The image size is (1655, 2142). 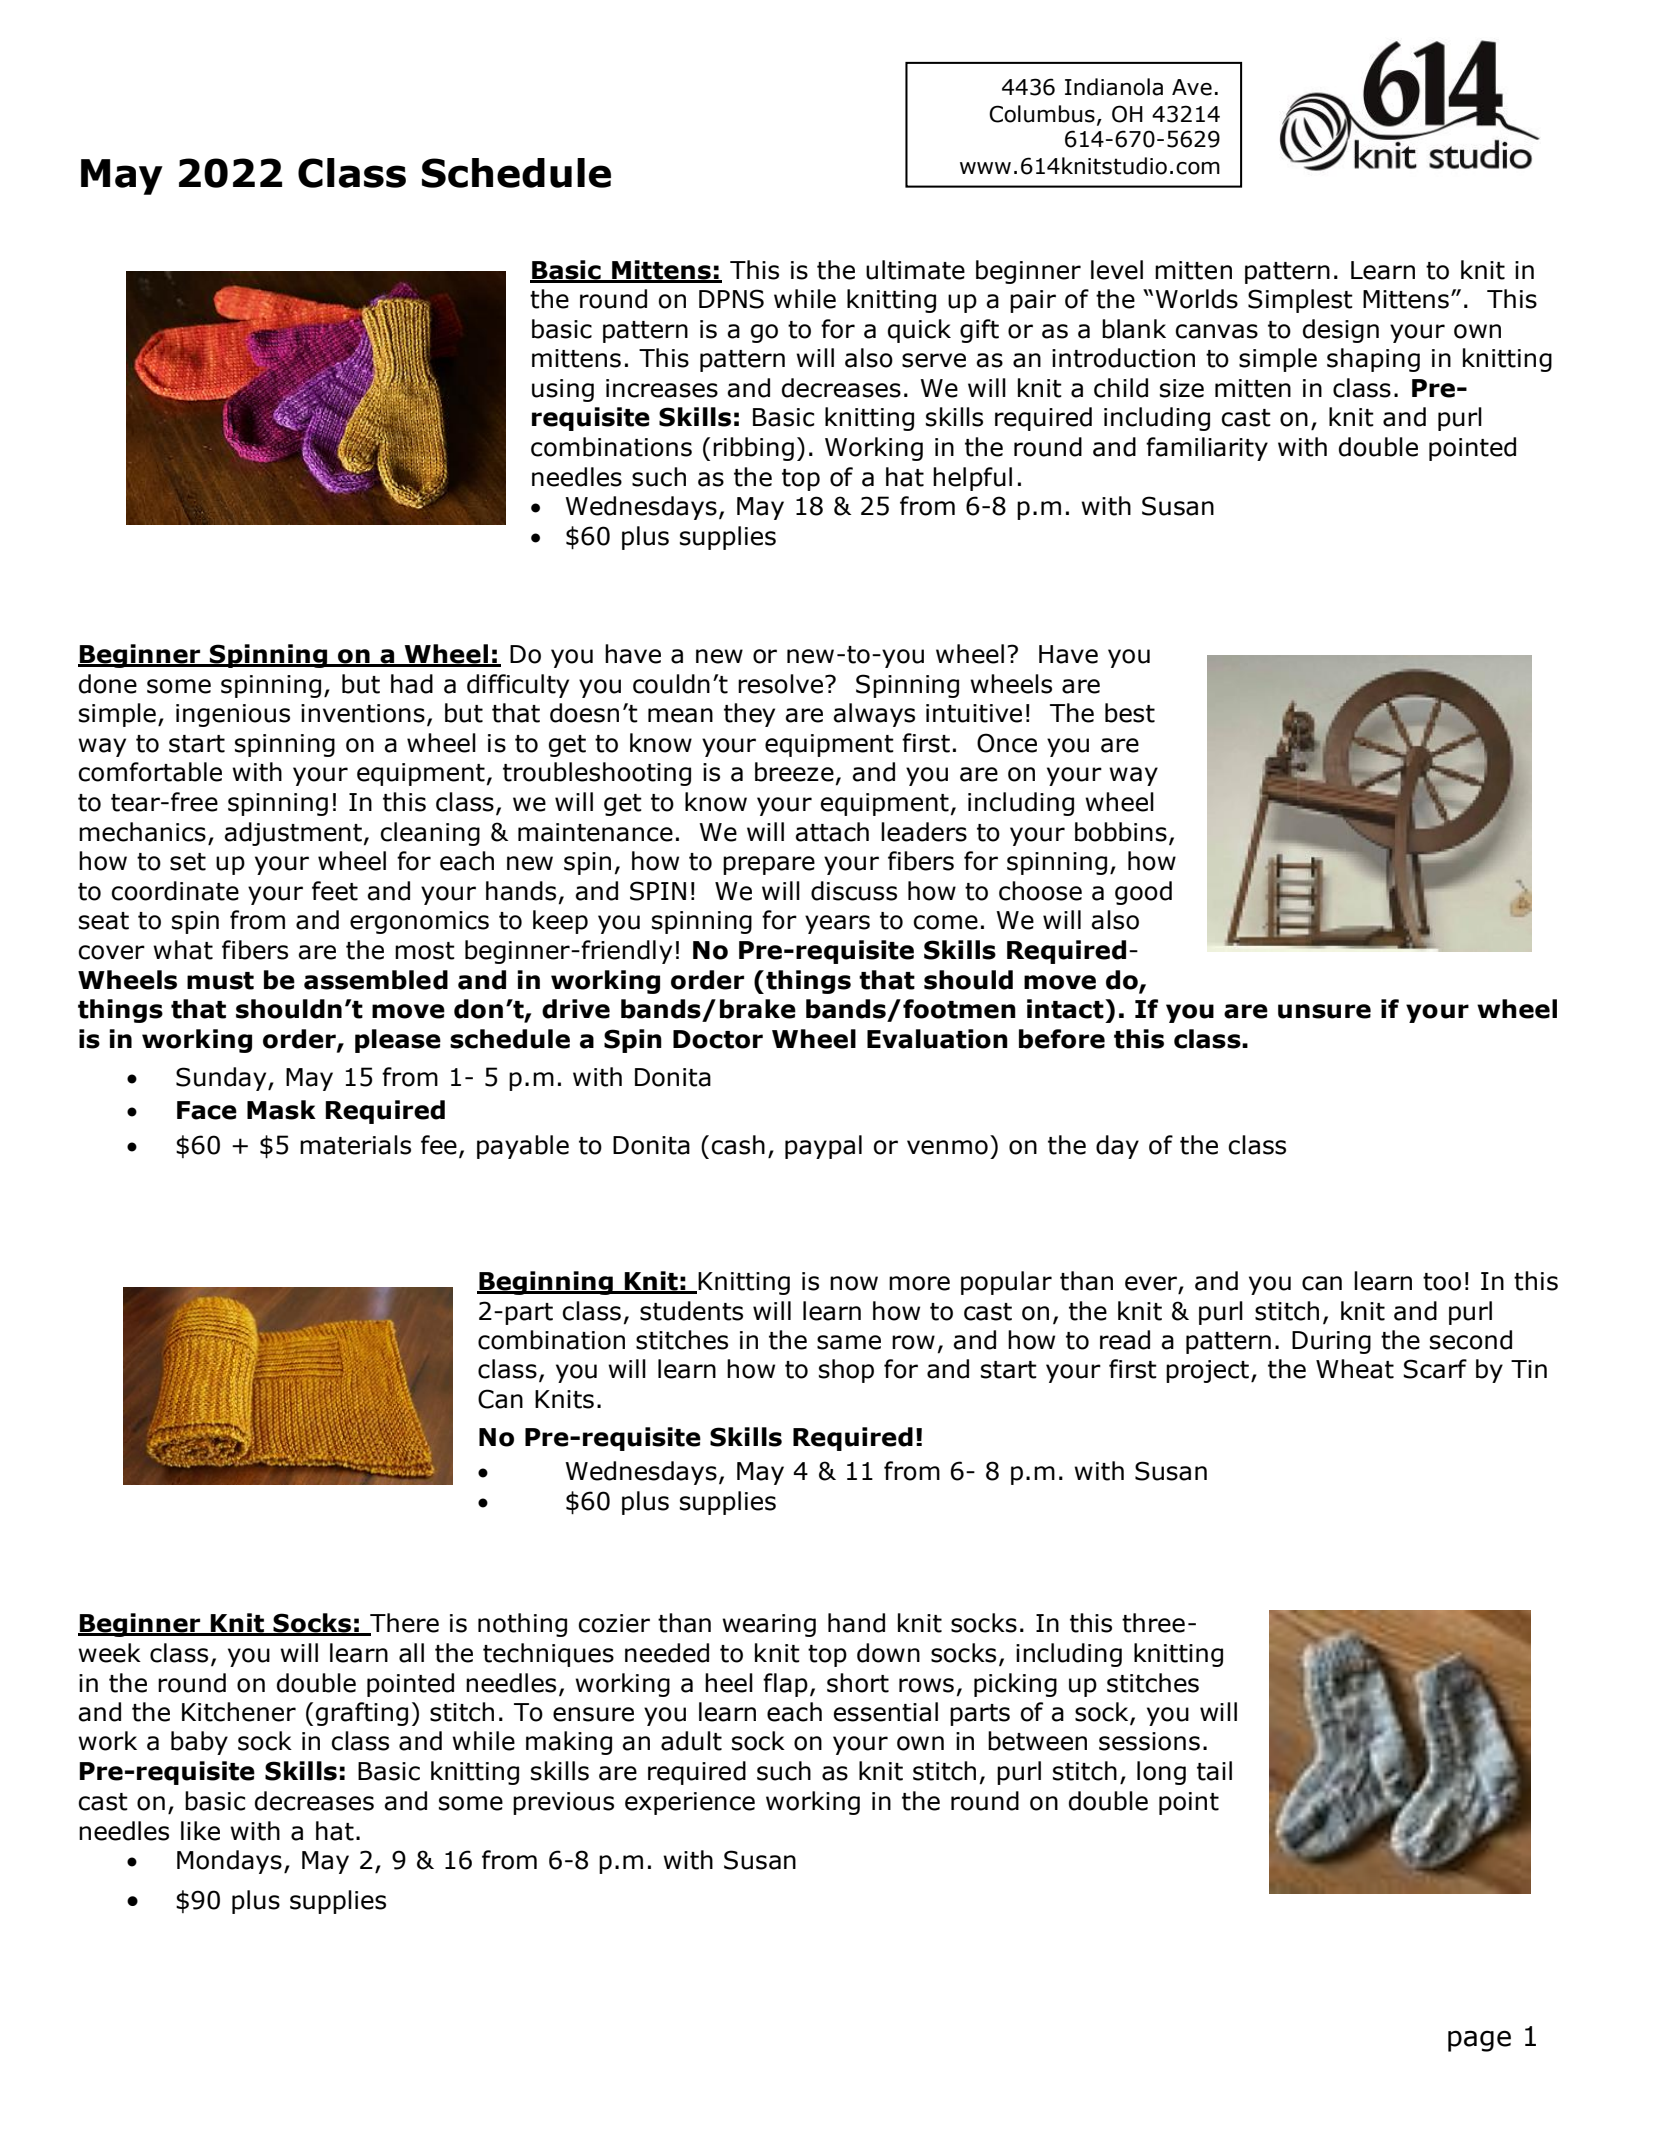 What do you see at coordinates (690, 1803) in the document?
I see `experience` at bounding box center [690, 1803].
